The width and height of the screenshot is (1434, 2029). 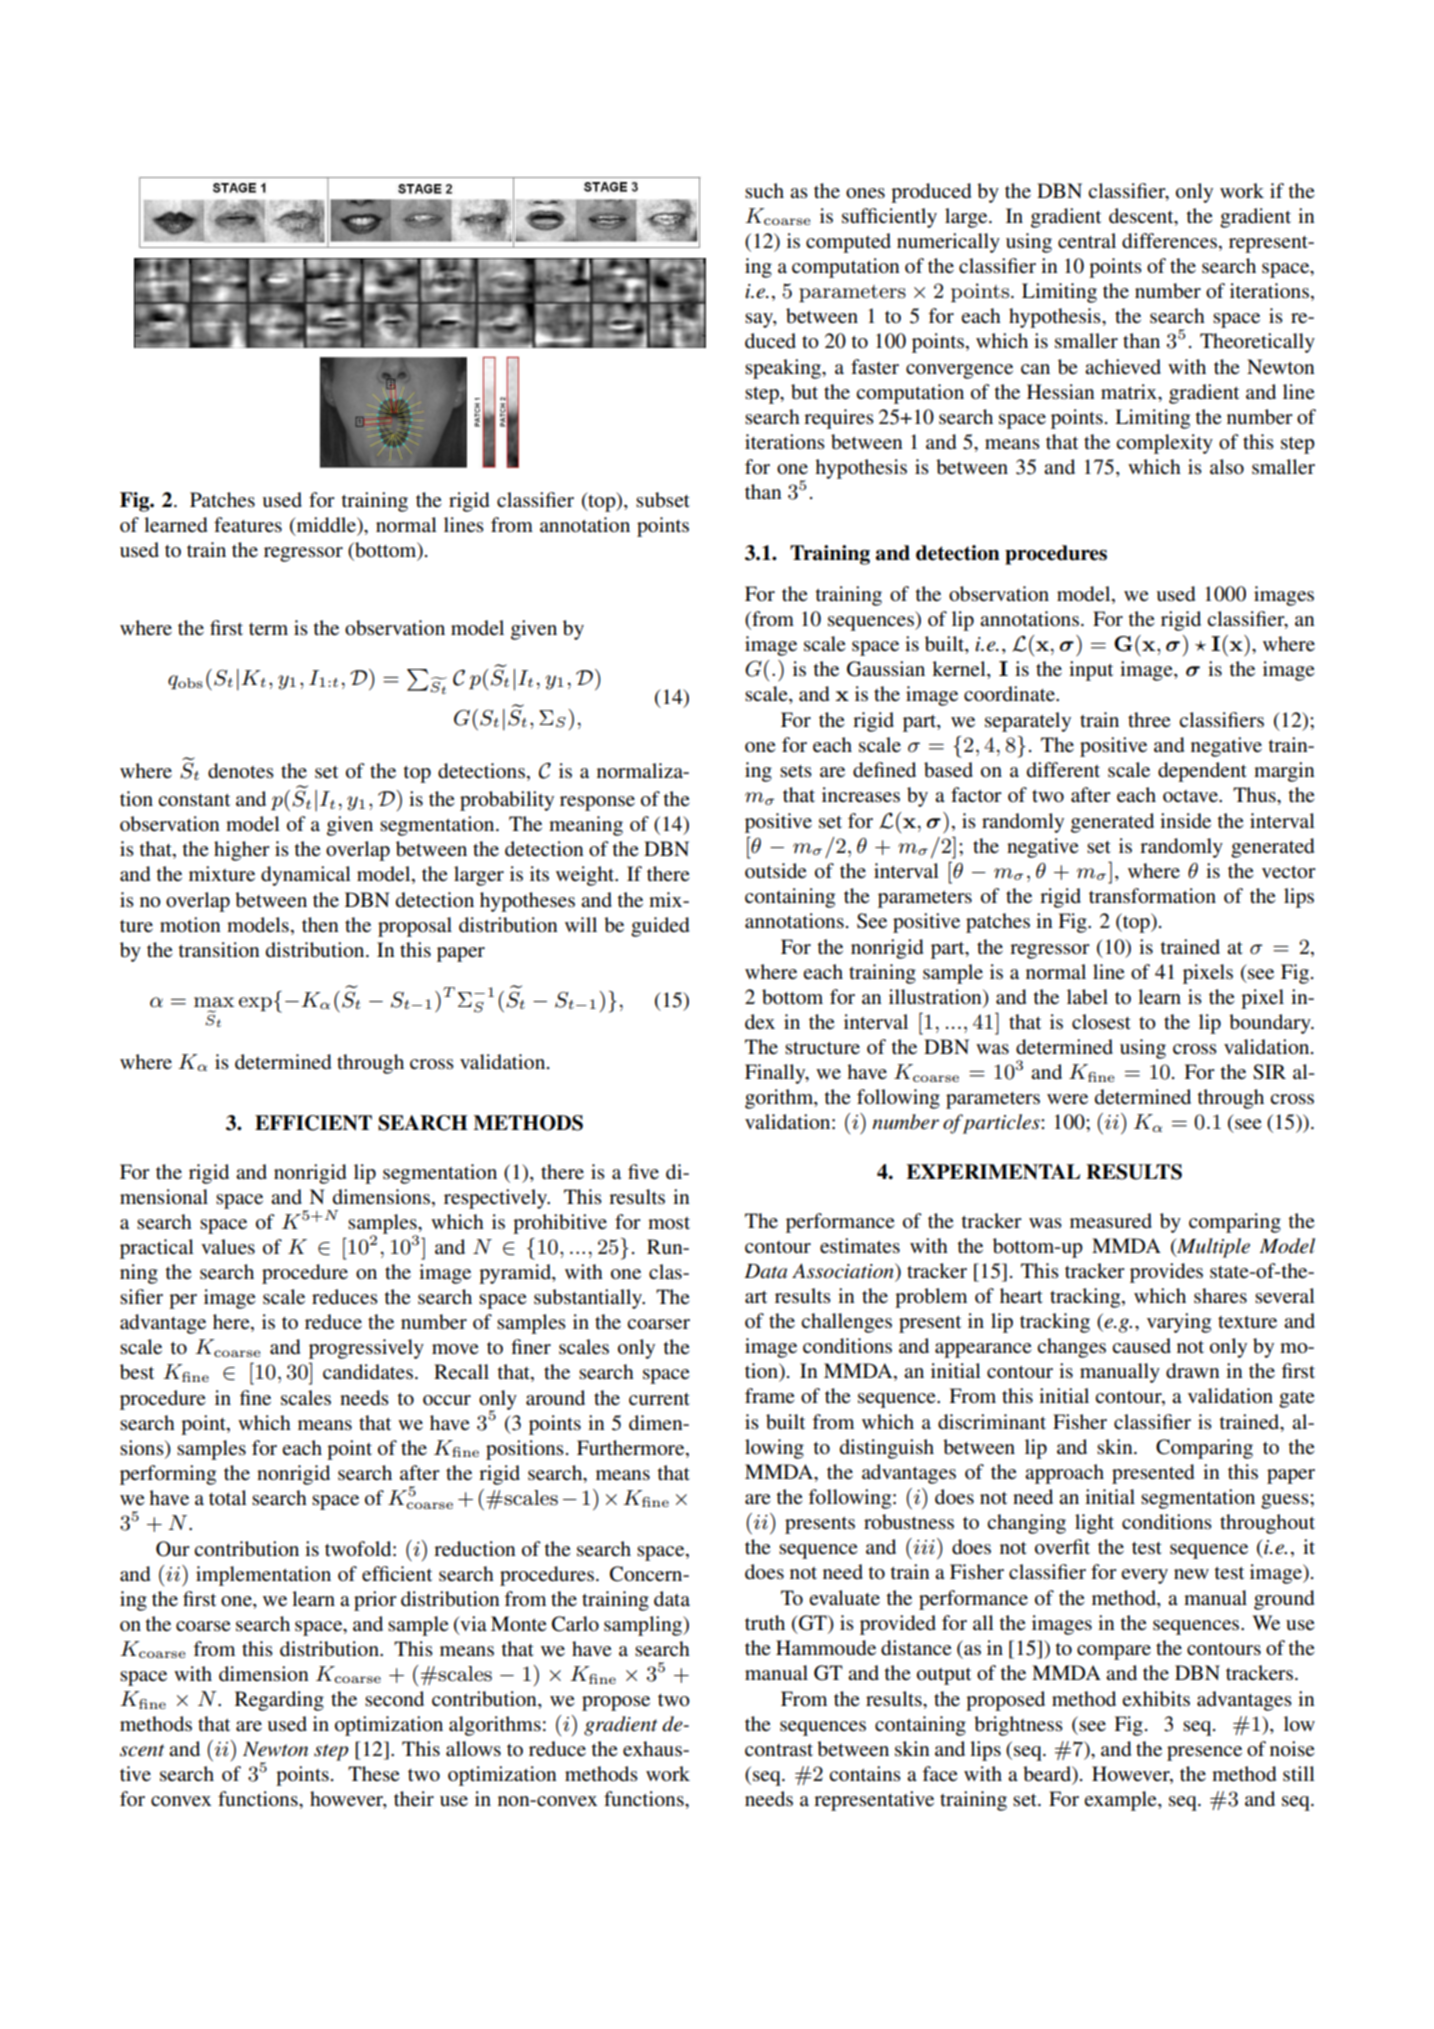 What do you see at coordinates (1169, 241) in the screenshot?
I see `differences` at bounding box center [1169, 241].
